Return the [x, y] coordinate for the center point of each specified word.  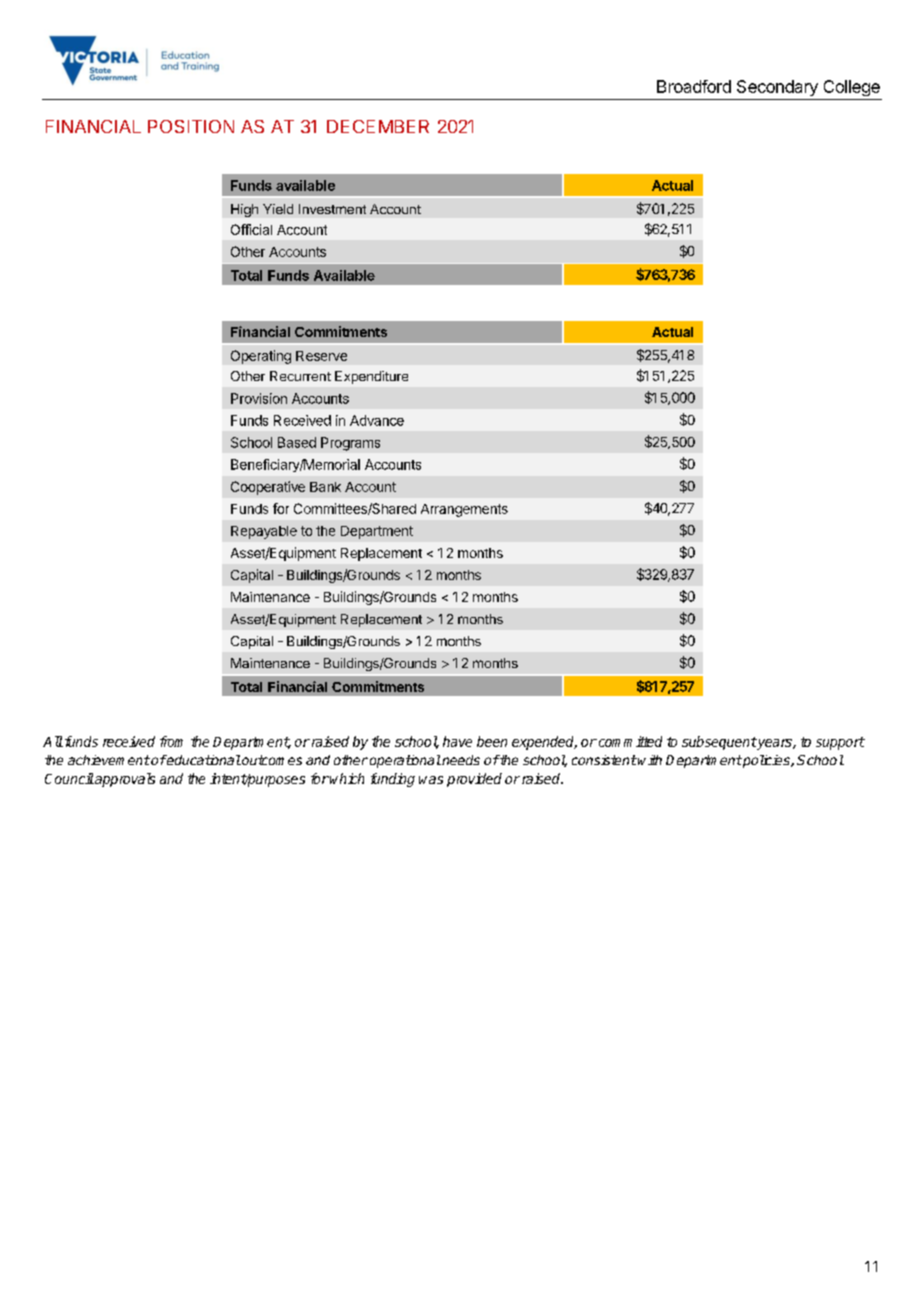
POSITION [191, 126]
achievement [109, 760]
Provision [259, 398]
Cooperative [268, 488]
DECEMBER [378, 126]
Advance [377, 420]
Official [251, 229]
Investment [332, 209]
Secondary [777, 88]
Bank [325, 487]
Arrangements [464, 510]
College [852, 88]
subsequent [719, 743]
